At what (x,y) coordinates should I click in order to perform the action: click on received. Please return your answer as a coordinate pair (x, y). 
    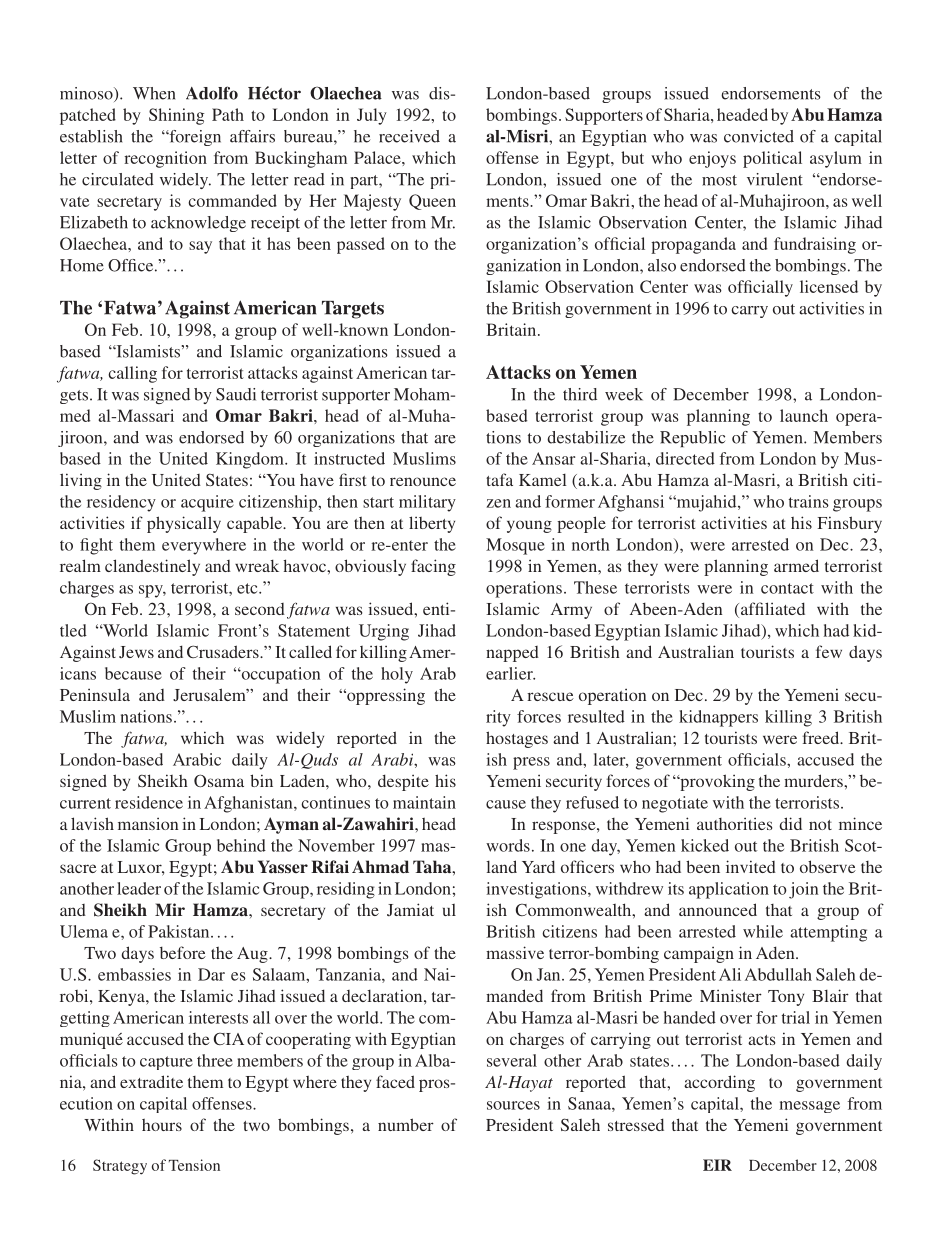
    Looking at the image, I should click on (409, 136).
